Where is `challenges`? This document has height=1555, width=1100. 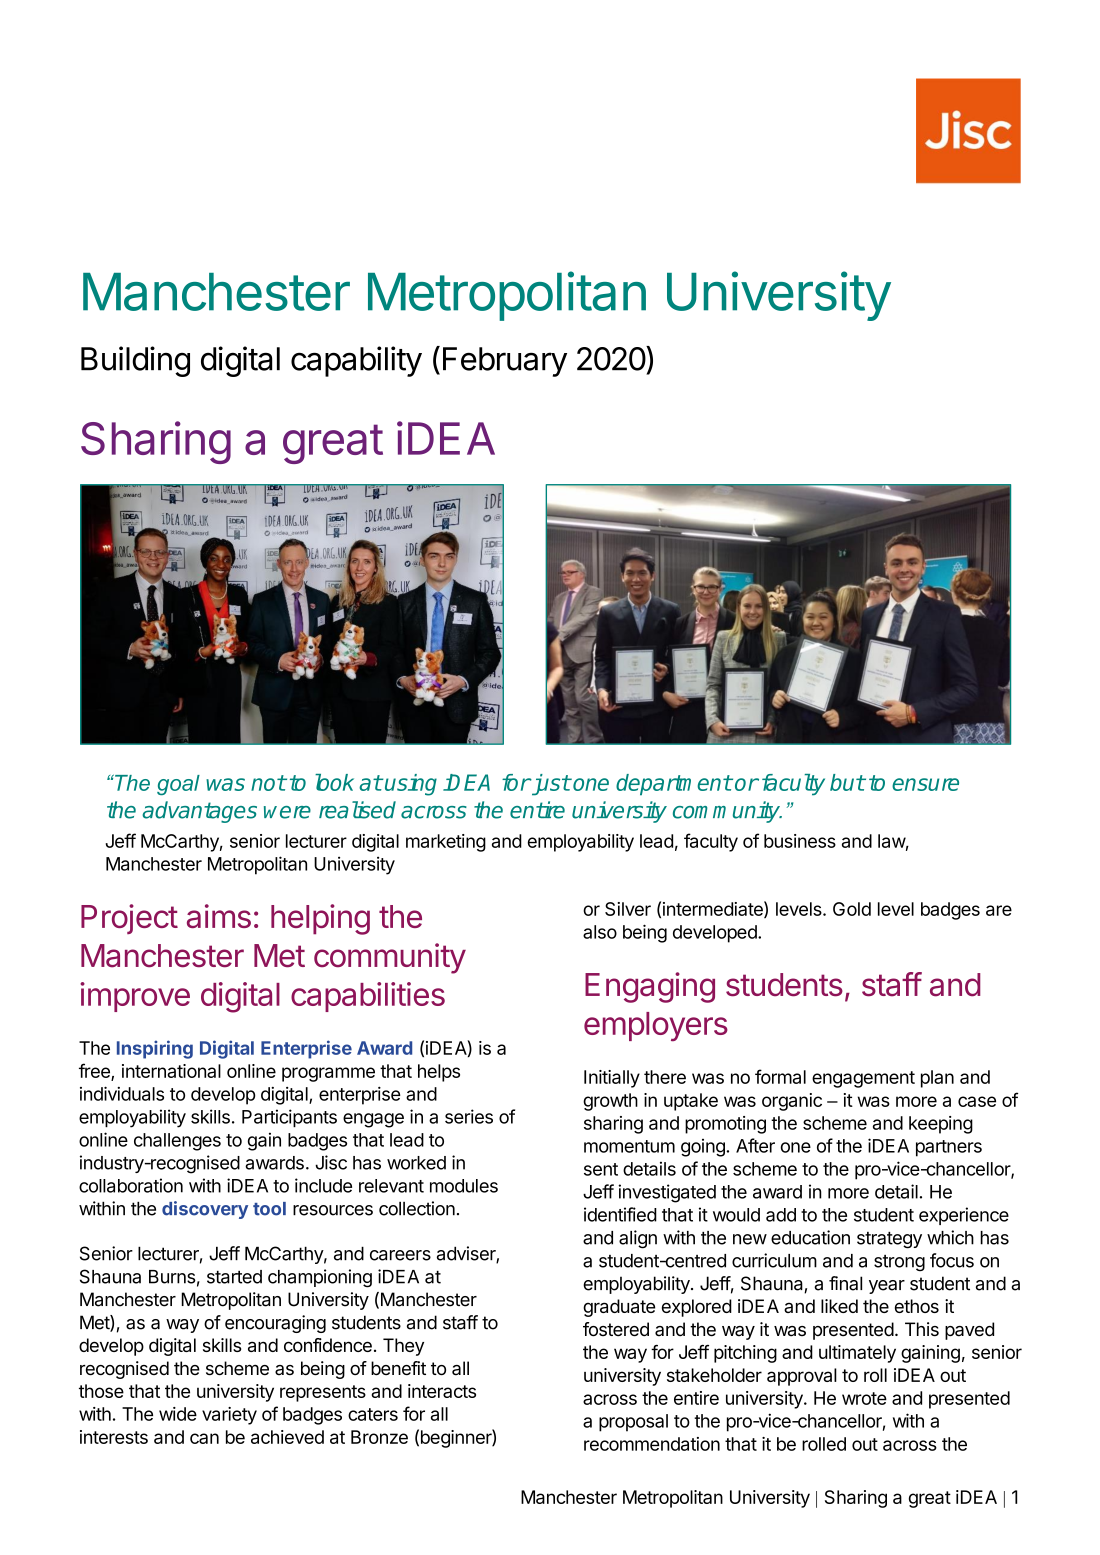
challenges is located at coordinates (177, 1142).
